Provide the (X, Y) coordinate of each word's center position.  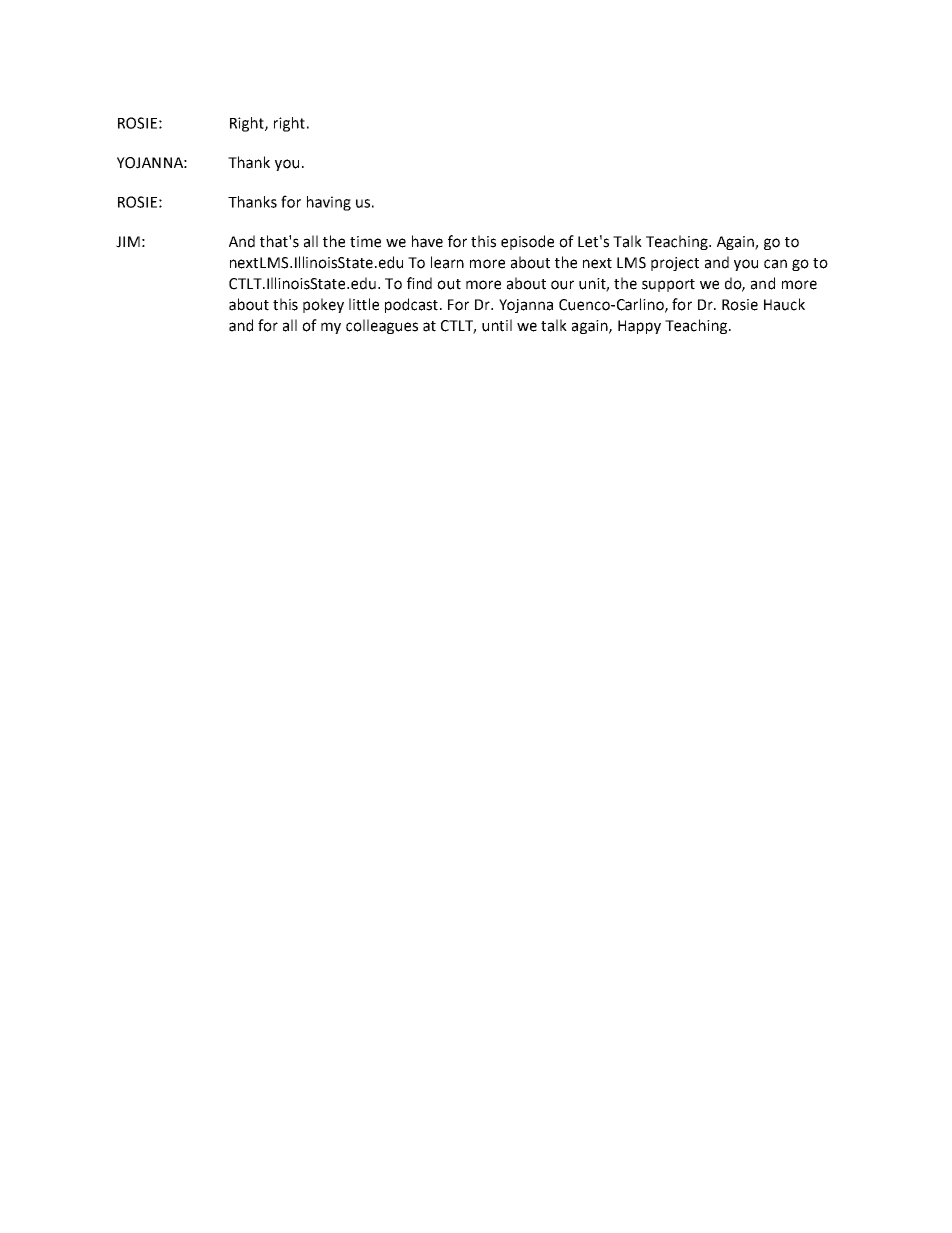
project (675, 264)
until (497, 325)
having (329, 203)
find (419, 283)
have (427, 241)
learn (447, 262)
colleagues (382, 326)
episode (527, 242)
